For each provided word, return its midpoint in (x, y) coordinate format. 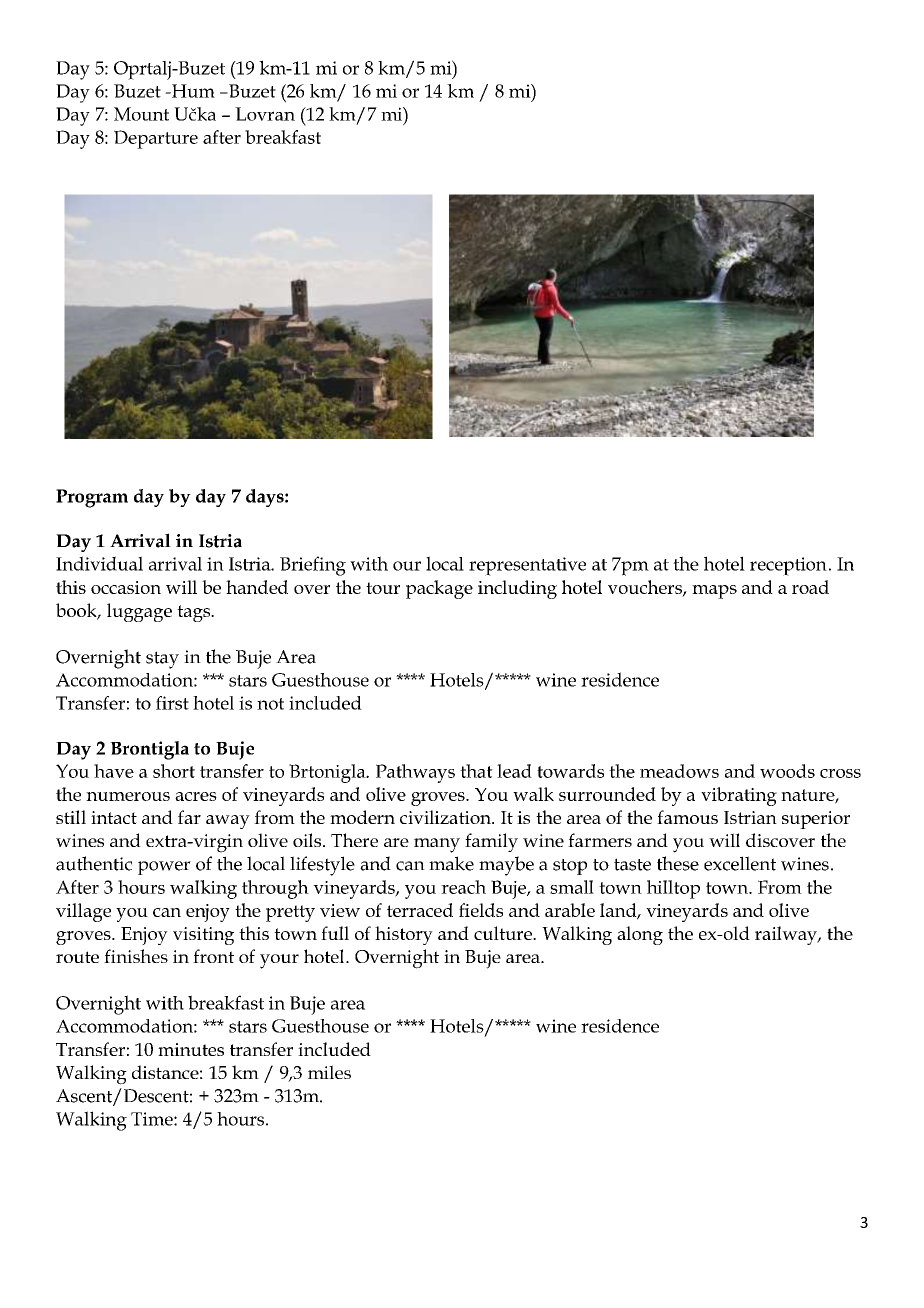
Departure (156, 139)
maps (714, 592)
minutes (191, 1049)
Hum (192, 91)
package (439, 589)
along (640, 935)
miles (329, 1072)
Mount (141, 114)
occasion (126, 587)
